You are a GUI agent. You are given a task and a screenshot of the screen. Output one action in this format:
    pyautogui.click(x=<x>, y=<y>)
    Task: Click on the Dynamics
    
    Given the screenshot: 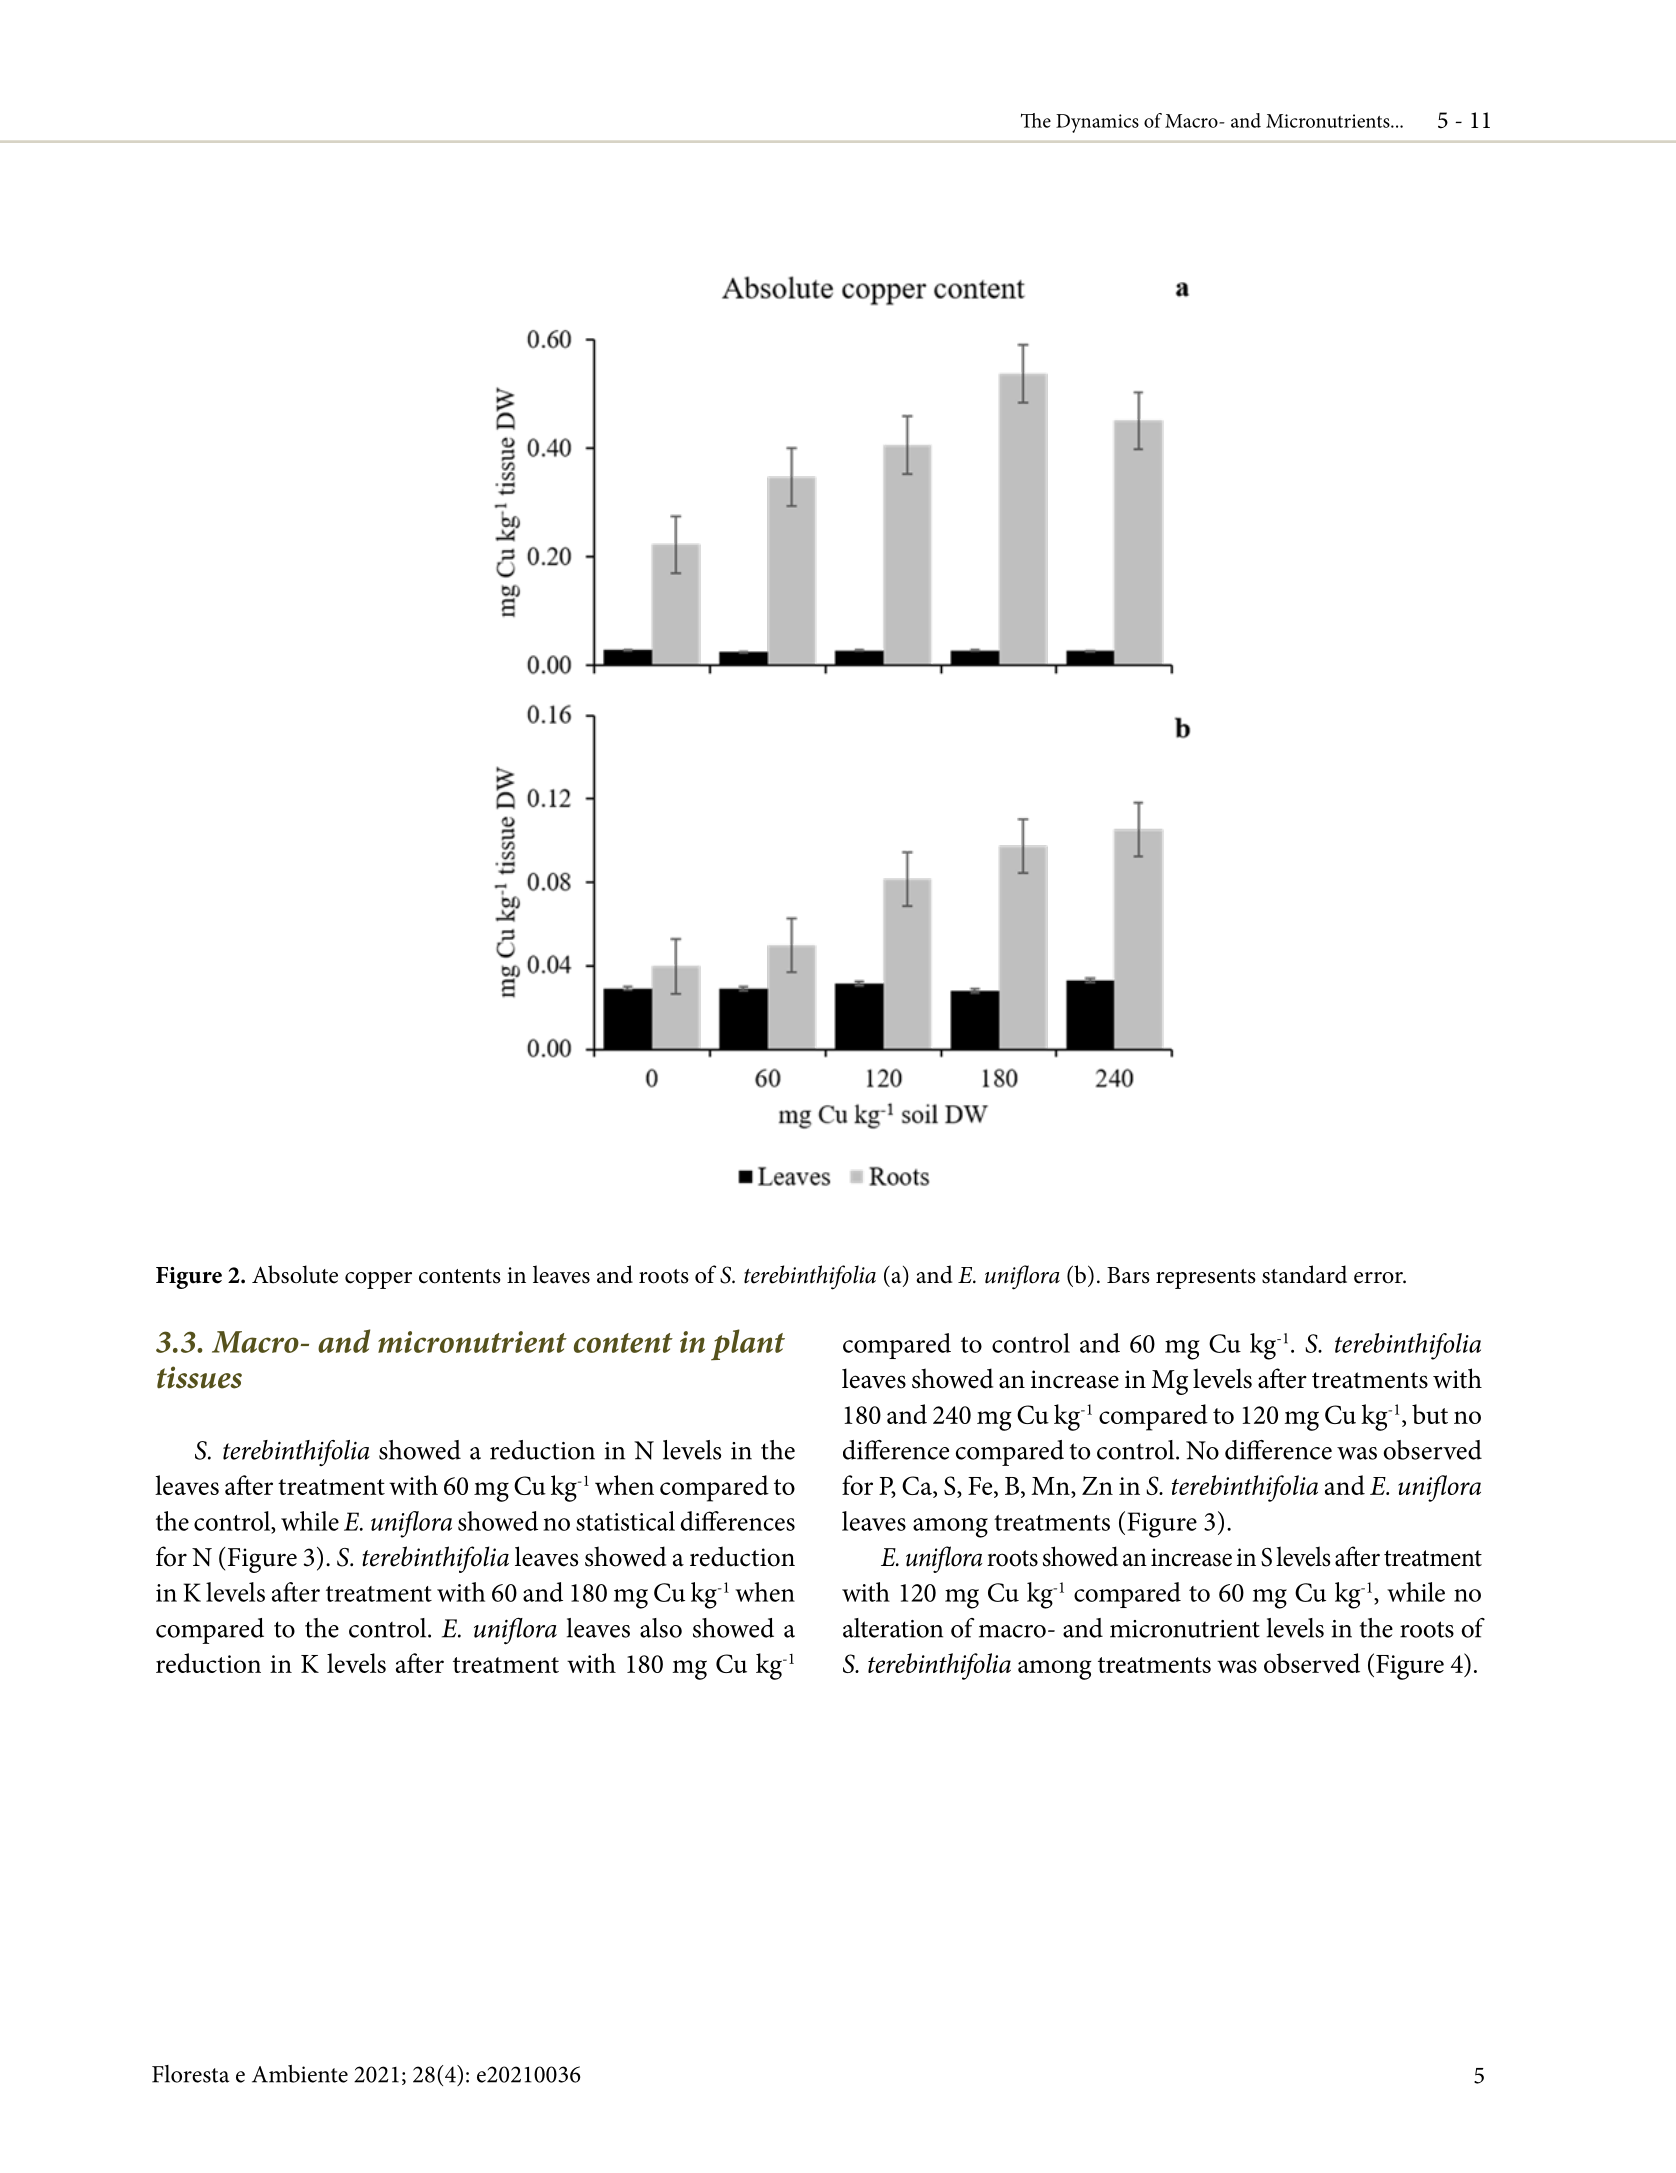 What is the action you would take?
    pyautogui.click(x=1097, y=123)
